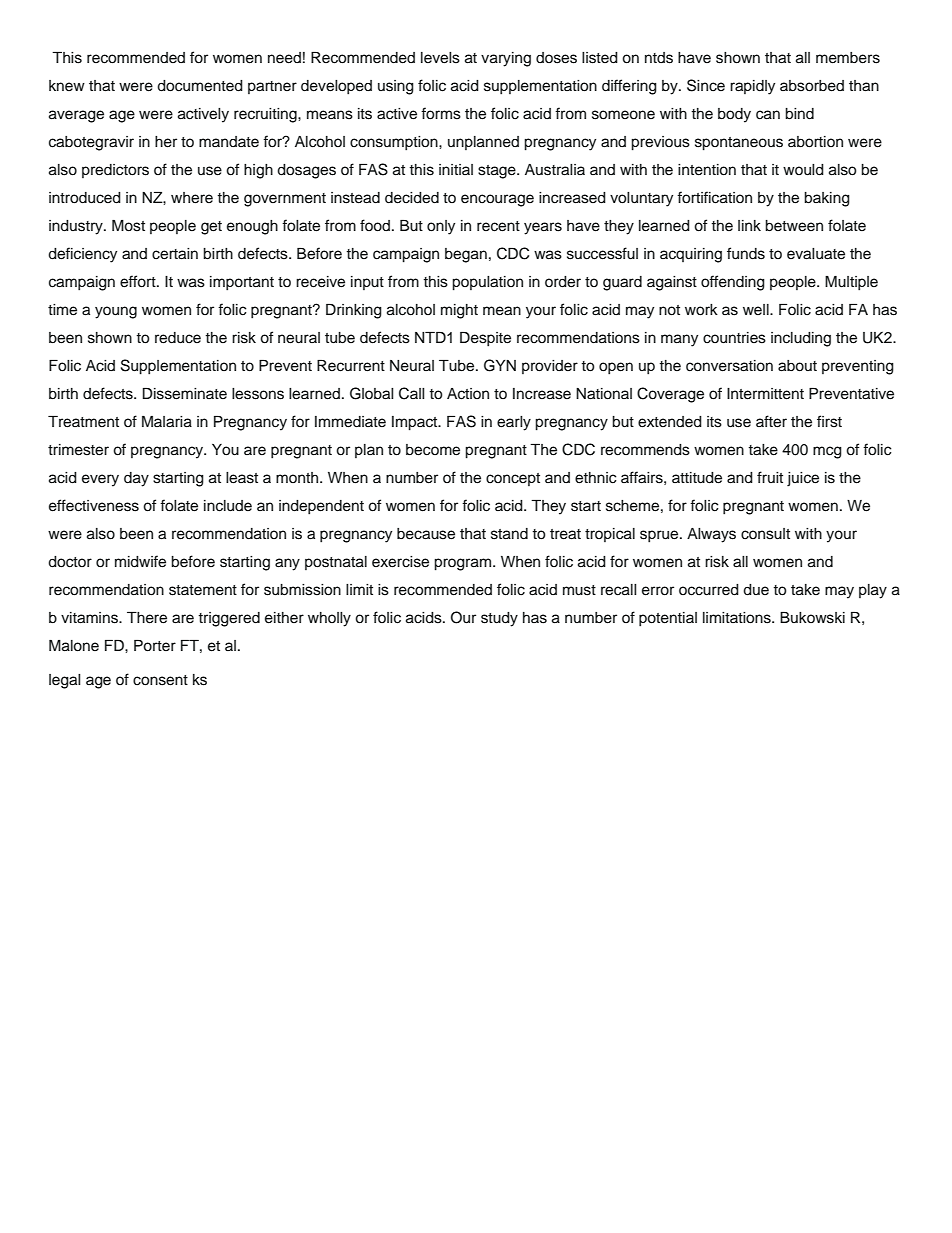 This screenshot has width=952, height=1233. I want to click on about, so click(797, 366).
